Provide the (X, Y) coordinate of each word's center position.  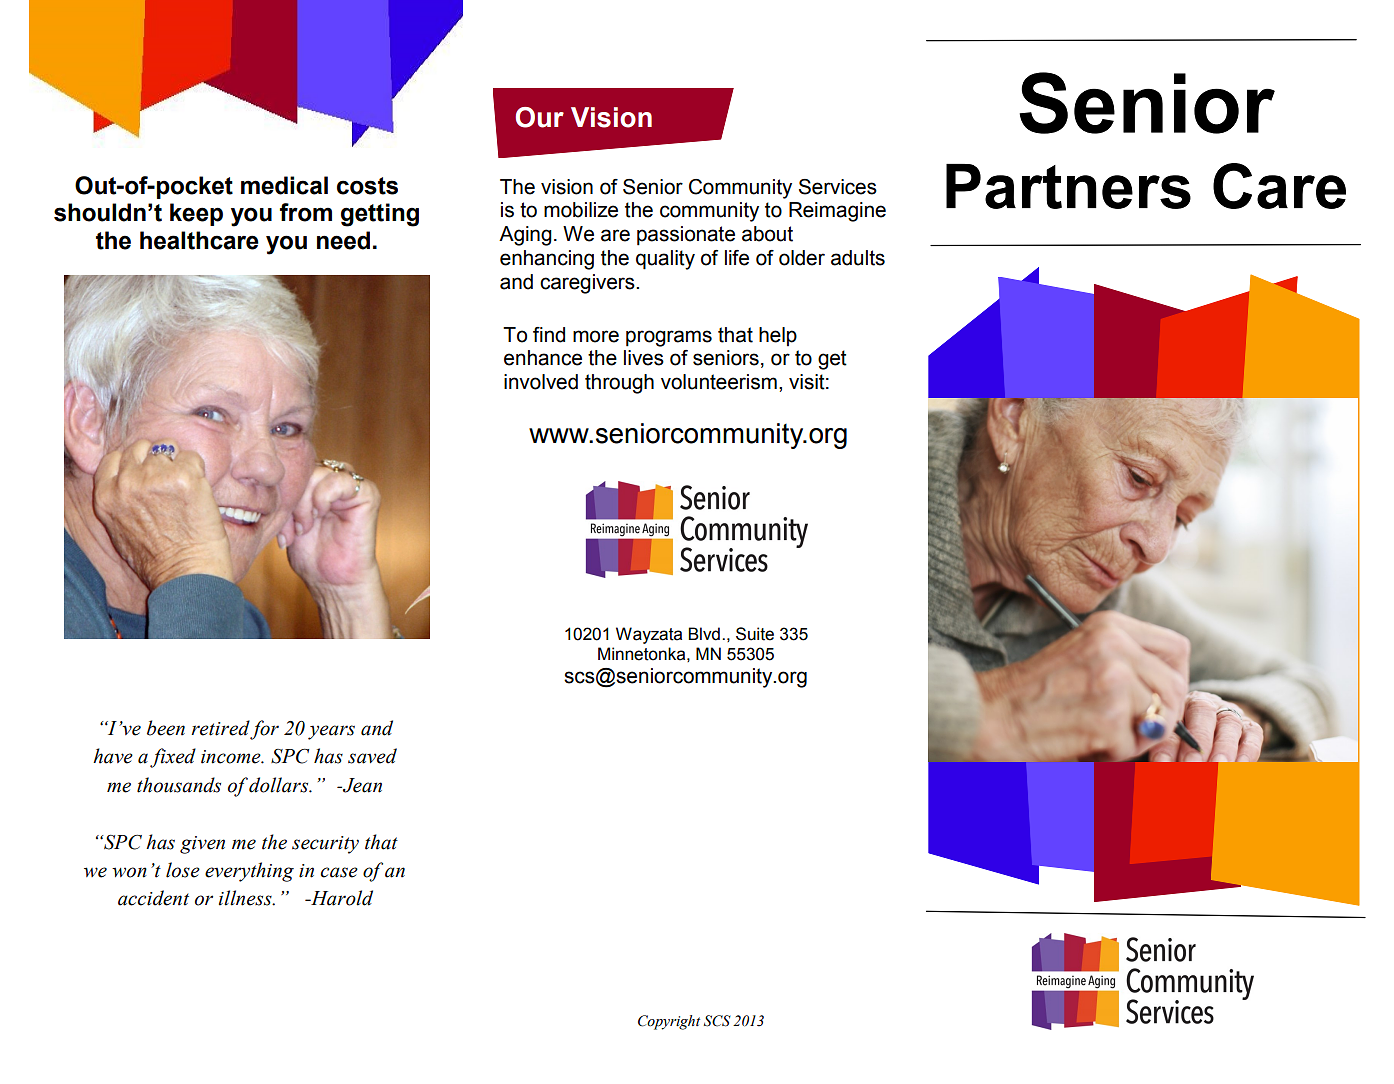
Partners (1068, 186)
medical (284, 185)
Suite (755, 634)
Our (539, 117)
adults (858, 258)
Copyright (669, 1022)
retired (220, 728)
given (202, 845)
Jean (361, 785)
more (596, 336)
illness (246, 898)
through (619, 384)
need (343, 240)
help (778, 336)
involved (541, 382)
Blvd (704, 634)
